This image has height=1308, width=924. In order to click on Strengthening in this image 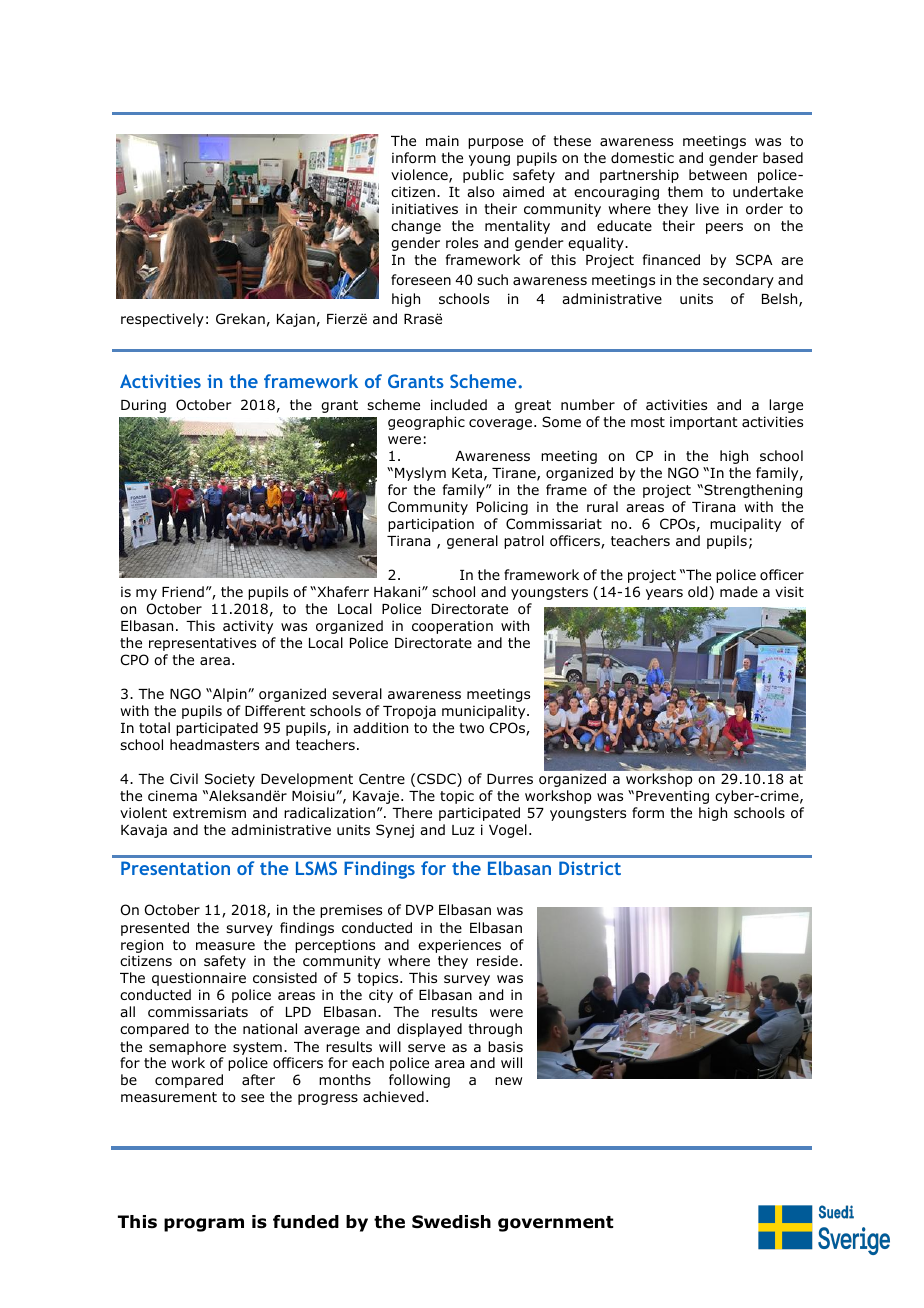, I will do `click(752, 491)`.
